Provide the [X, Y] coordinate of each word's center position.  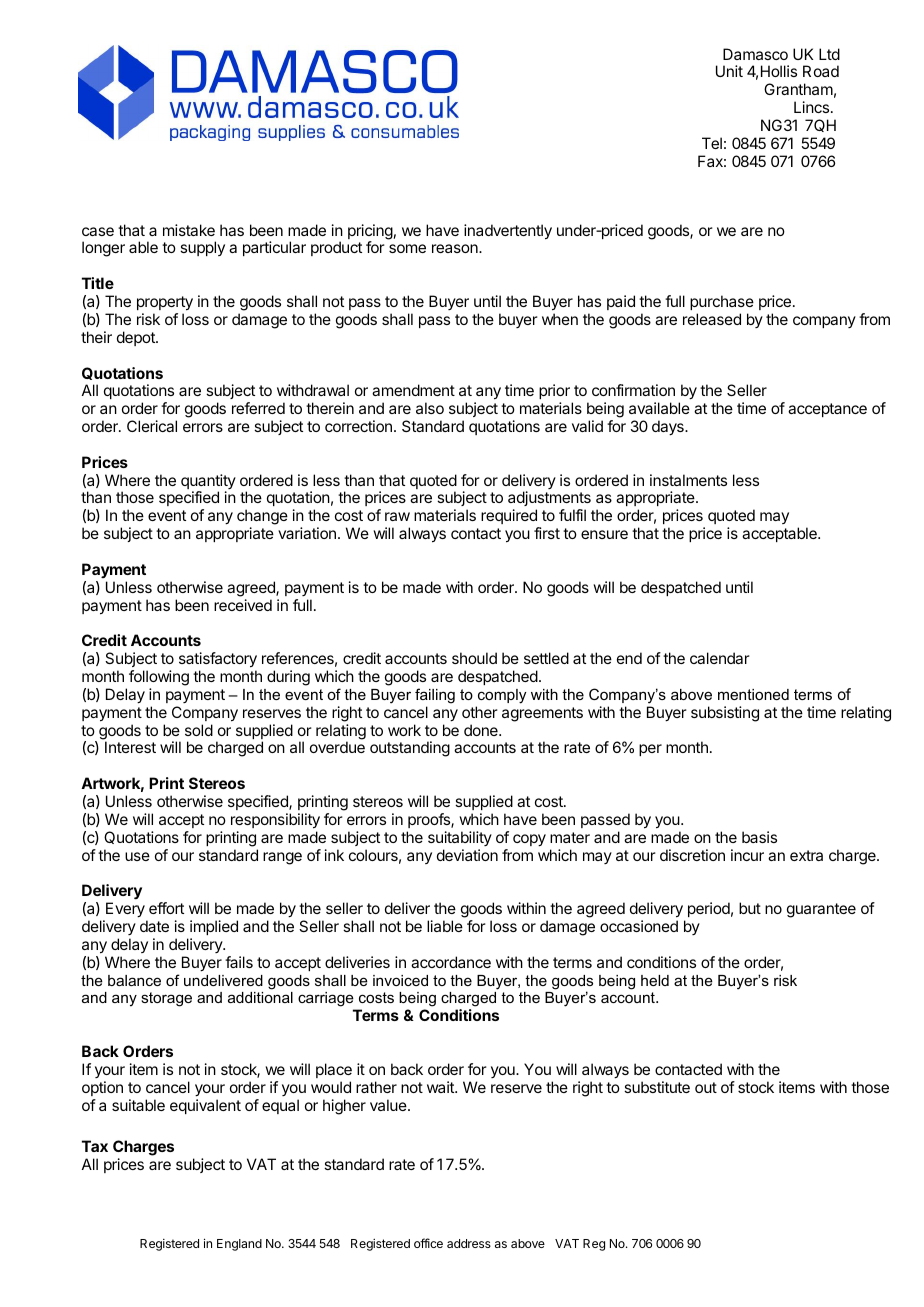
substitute [657, 1087]
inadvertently [508, 232]
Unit [729, 71]
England [239, 1245]
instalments [688, 480]
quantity [208, 483]
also [430, 408]
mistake [189, 230]
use [137, 856]
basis [759, 837]
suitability [460, 838]
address [469, 1243]
